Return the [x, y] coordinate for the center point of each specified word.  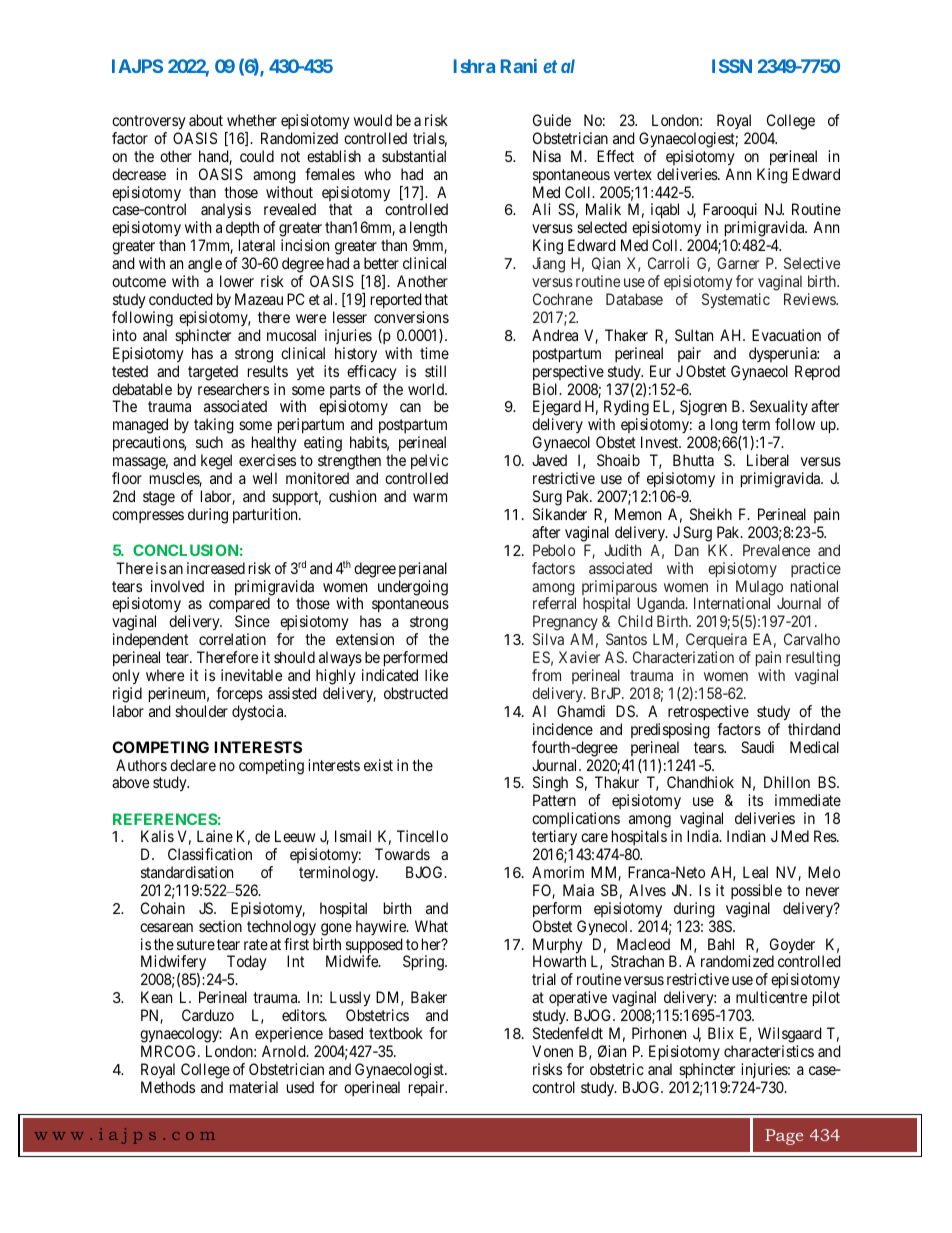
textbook [396, 1033]
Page [784, 1137]
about [206, 120]
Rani [519, 66]
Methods [168, 1087]
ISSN [732, 66]
